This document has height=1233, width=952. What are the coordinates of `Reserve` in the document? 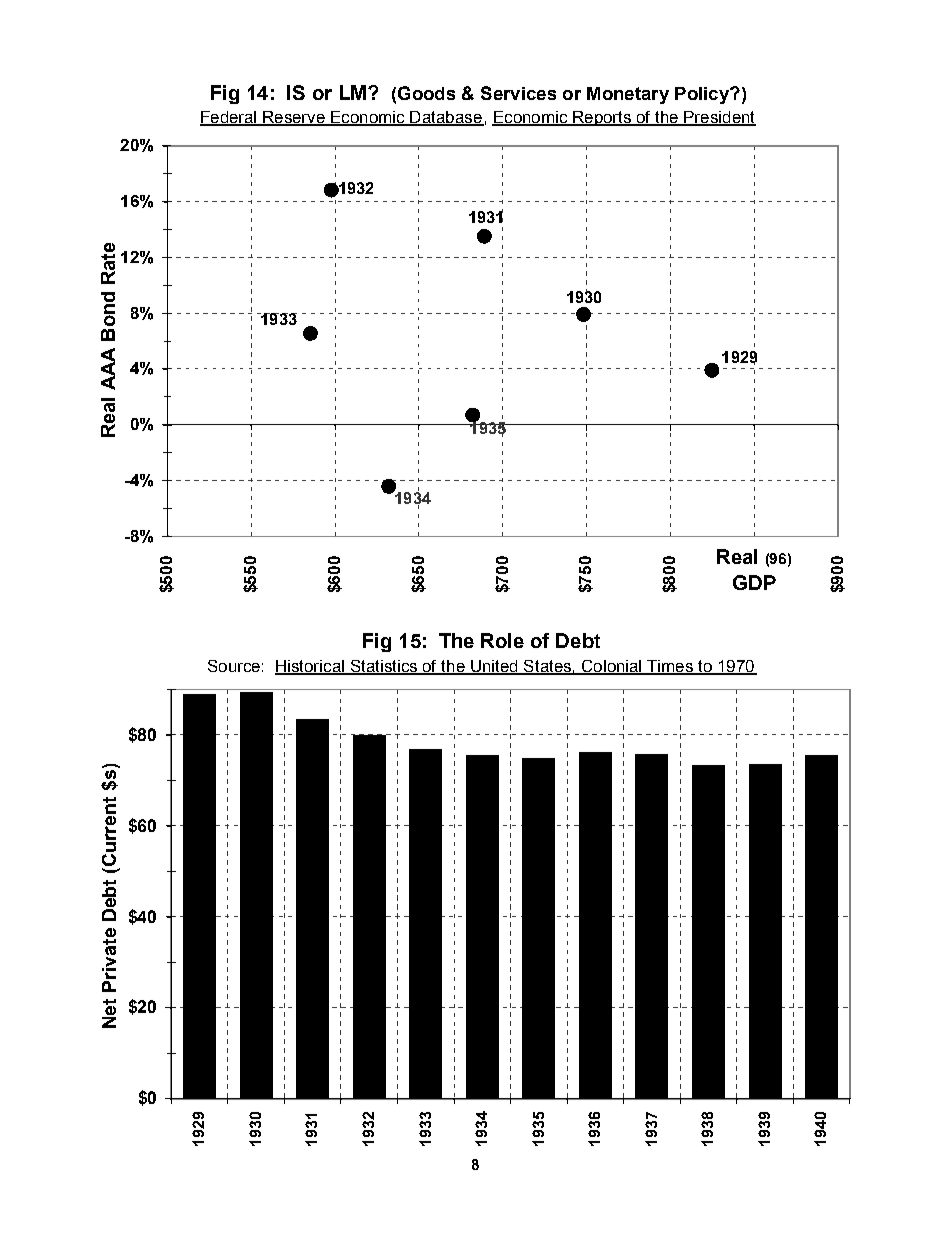 It's located at (294, 118).
